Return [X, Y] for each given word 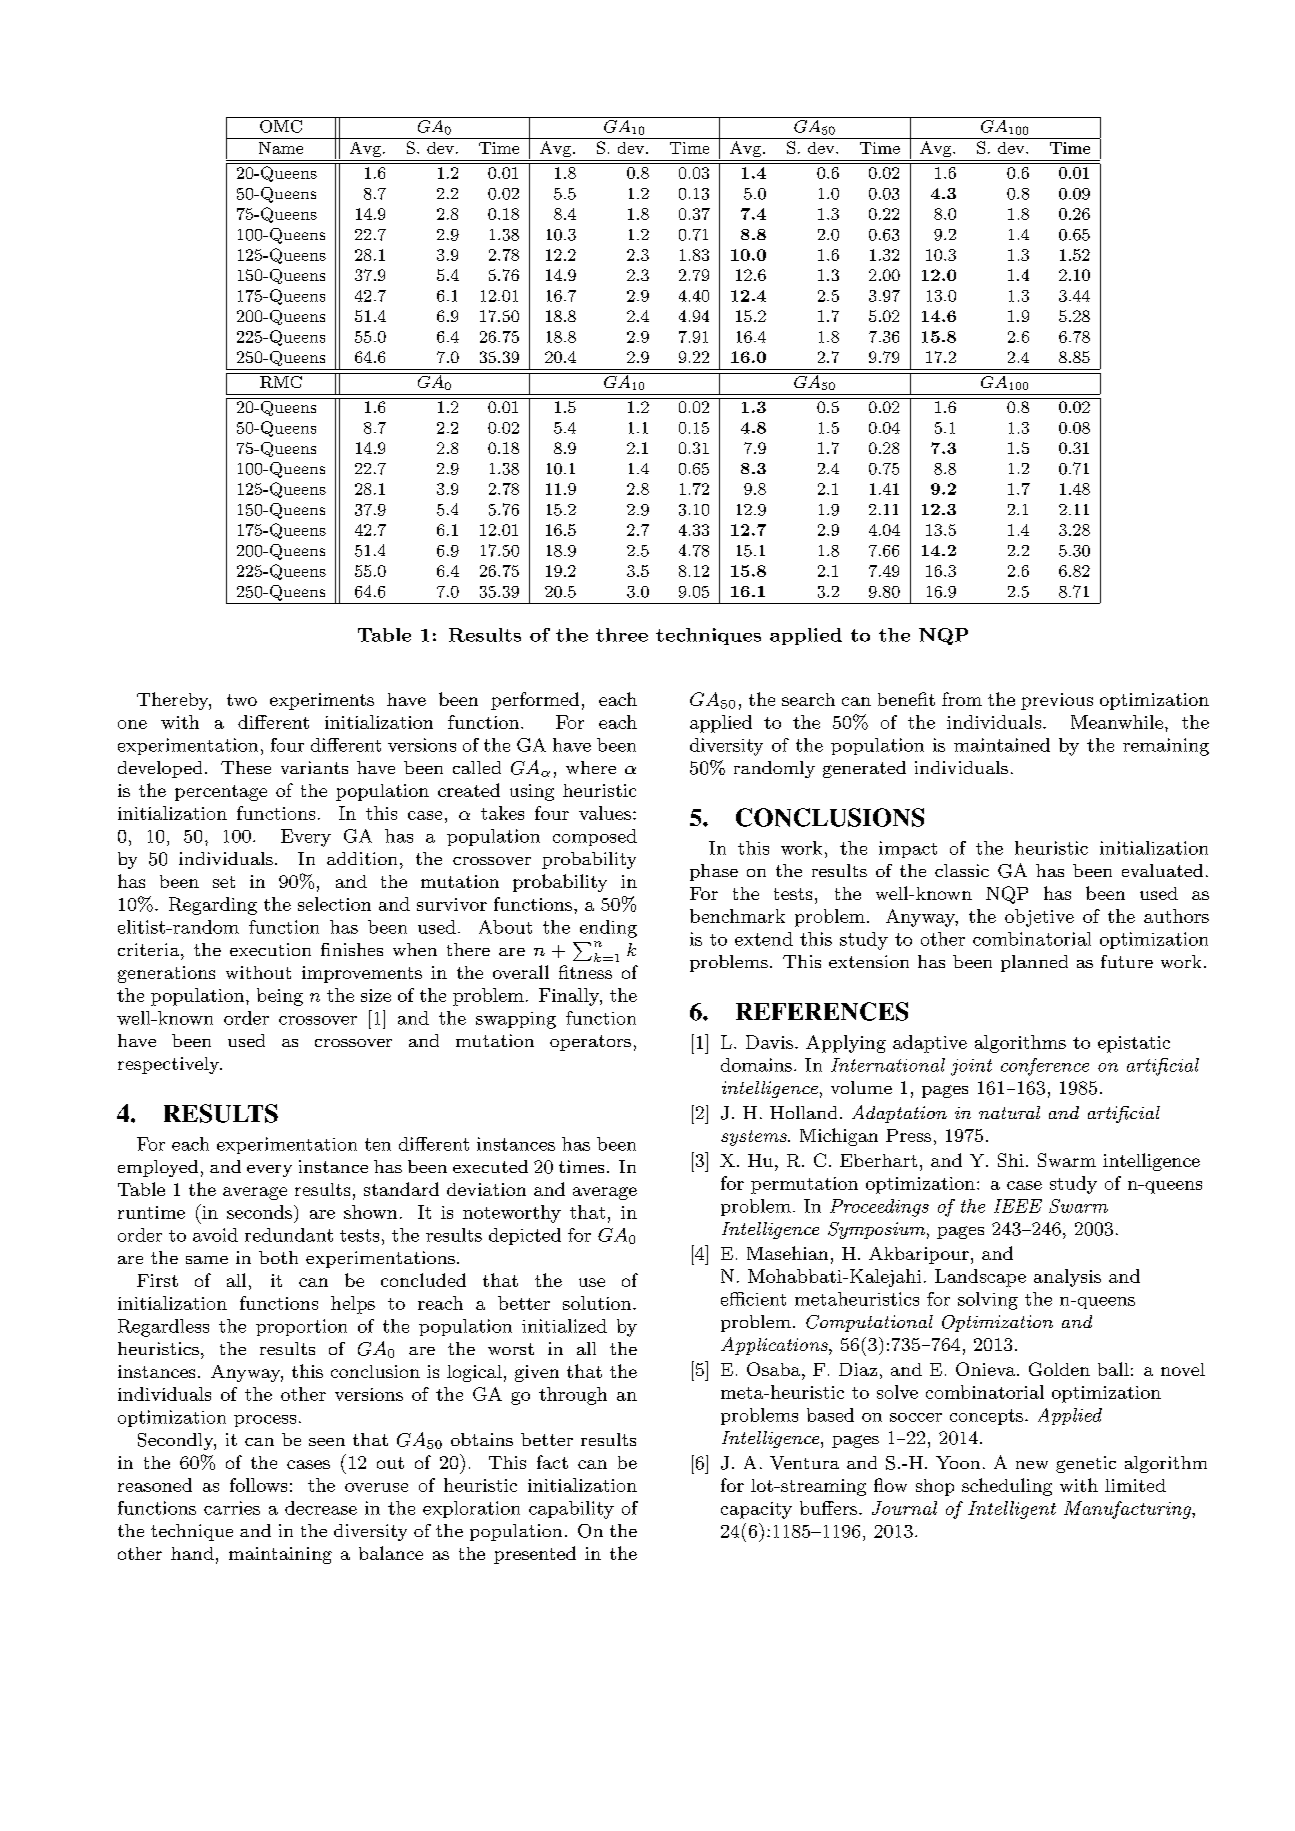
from [962, 699]
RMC [281, 380]
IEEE [1018, 1206]
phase [714, 872]
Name [281, 148]
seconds [259, 1212]
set [224, 882]
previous [1057, 701]
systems [755, 1138]
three [622, 635]
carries [232, 1508]
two [242, 700]
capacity [756, 1510]
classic [962, 870]
